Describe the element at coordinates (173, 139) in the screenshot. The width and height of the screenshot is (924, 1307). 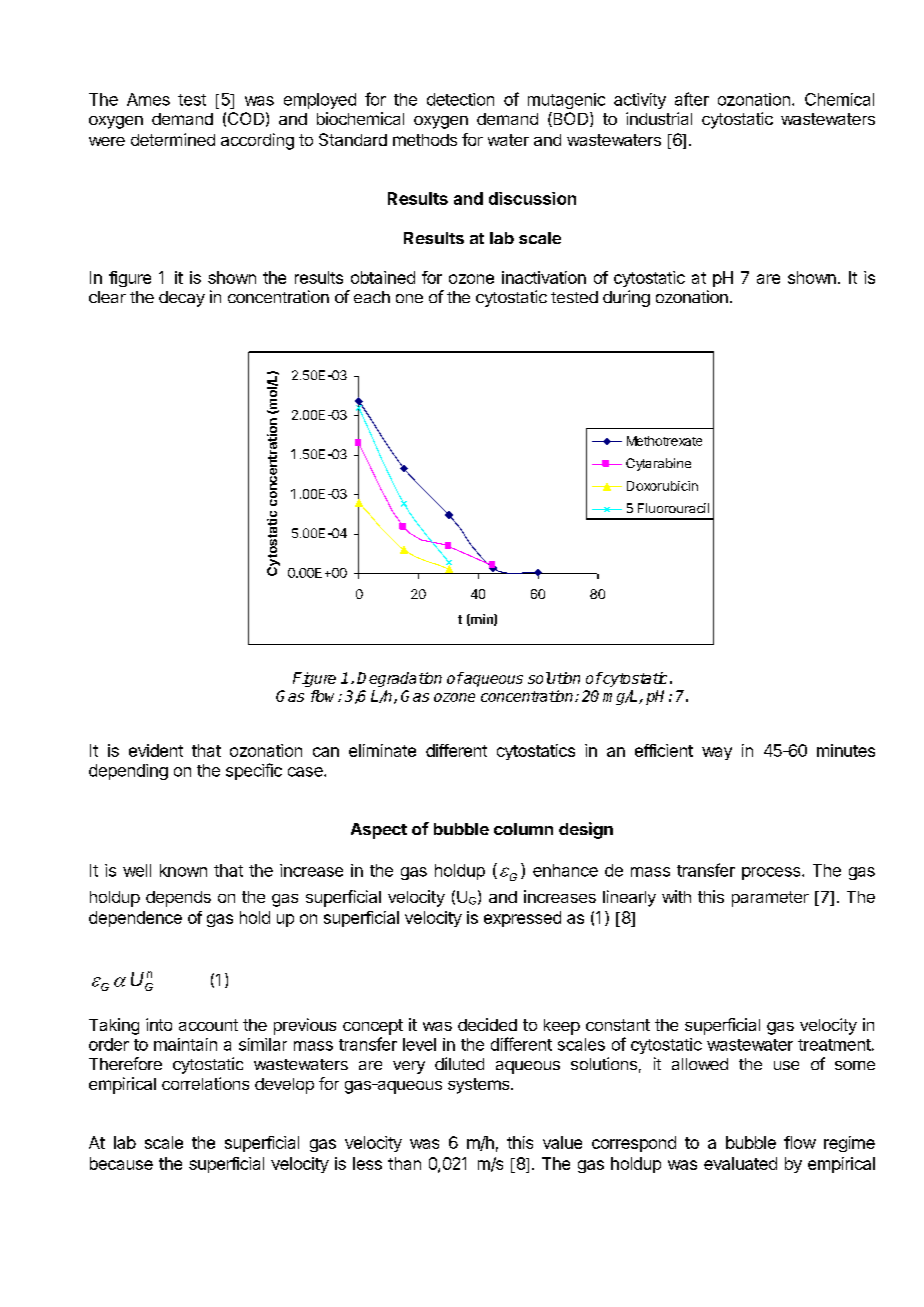
I see `determined` at that location.
